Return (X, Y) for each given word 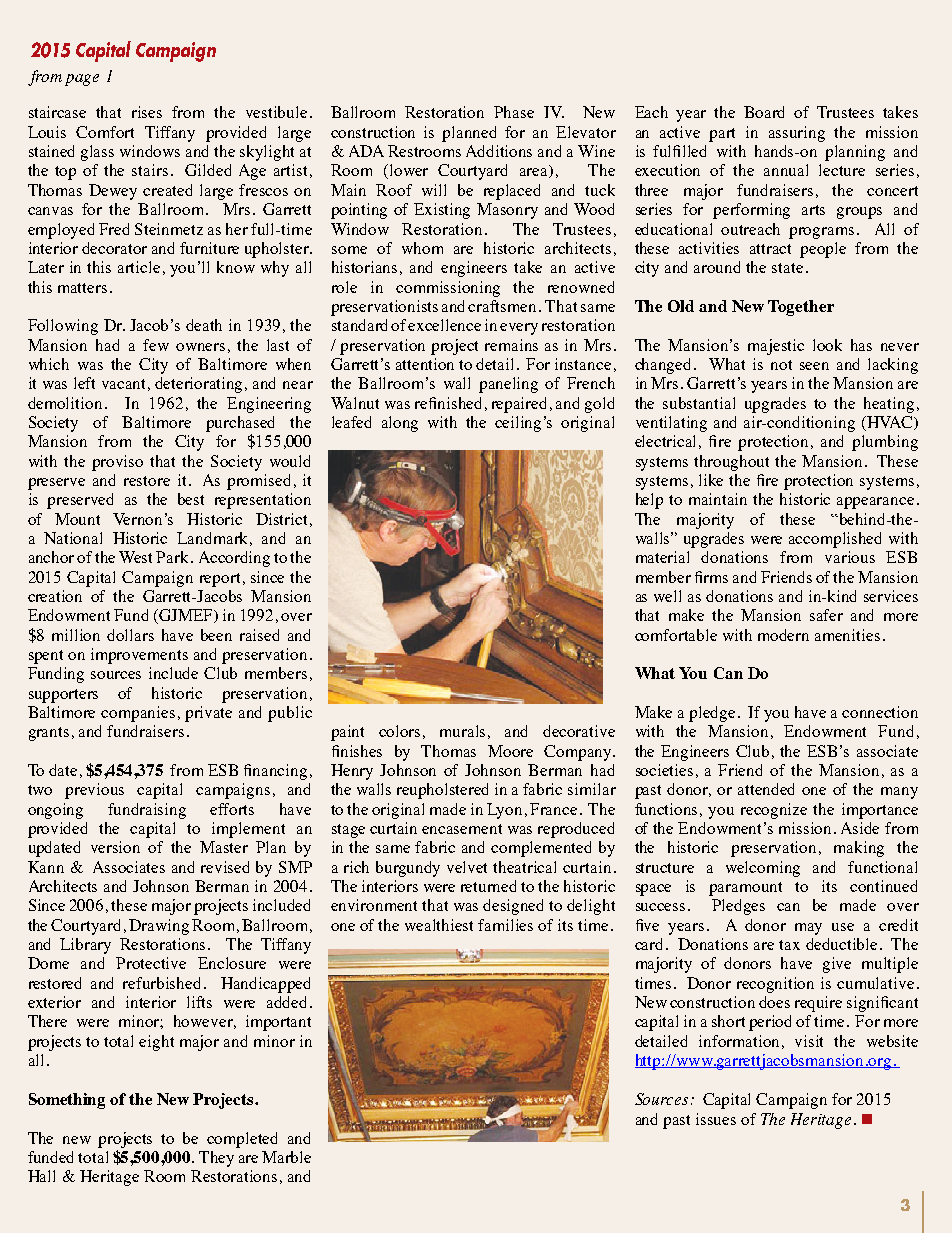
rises (147, 112)
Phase (514, 112)
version (115, 847)
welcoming (763, 869)
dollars (130, 635)
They (216, 1159)
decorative (579, 731)
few (156, 345)
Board (764, 112)
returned (488, 886)
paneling (508, 385)
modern (783, 635)
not (781, 365)
